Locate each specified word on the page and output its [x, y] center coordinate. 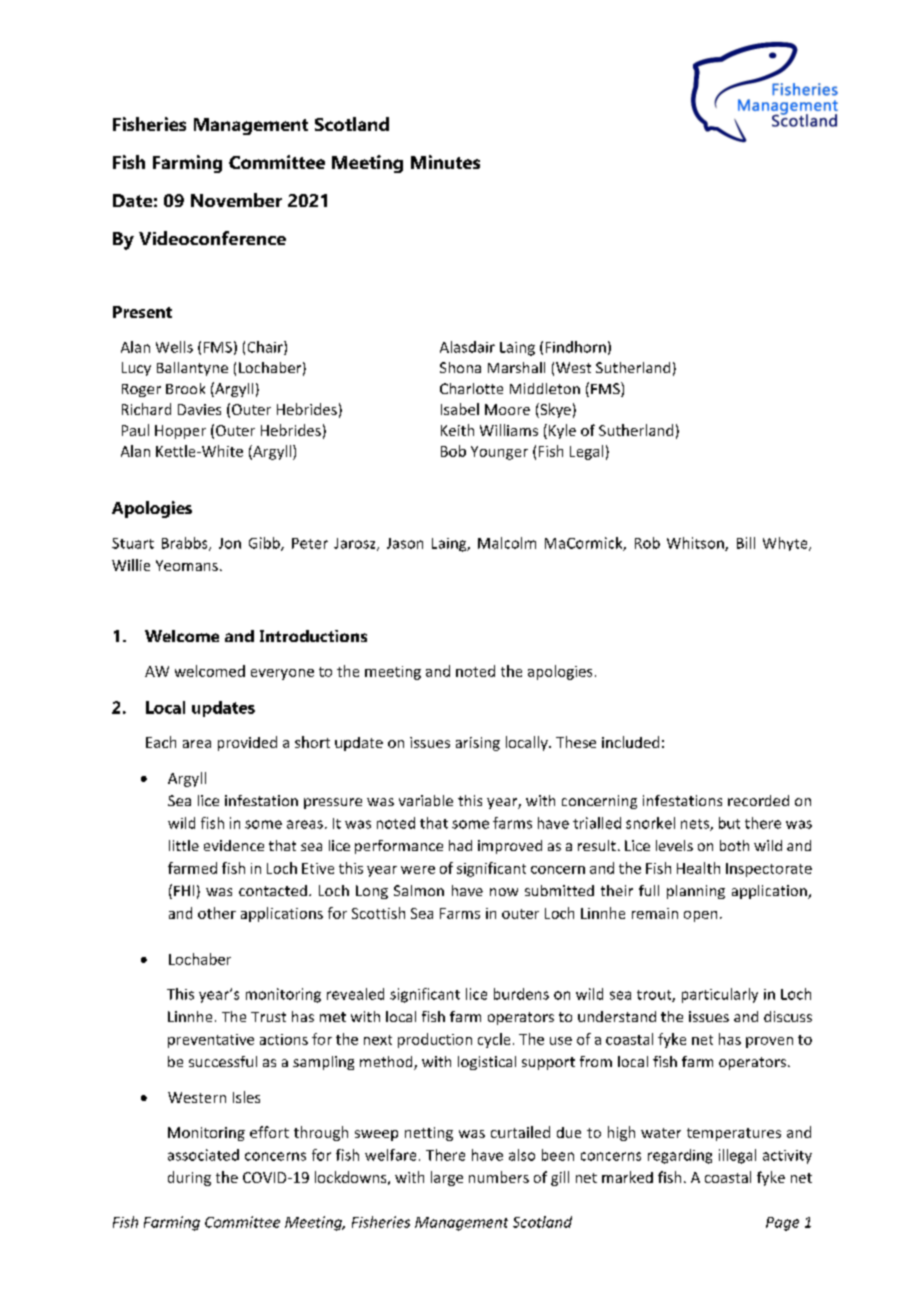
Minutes [445, 162]
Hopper [180, 432]
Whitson [696, 544]
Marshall [516, 367]
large [447, 1178]
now [504, 892]
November [236, 200]
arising [478, 744]
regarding [680, 1156]
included [630, 742]
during [189, 1178]
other [217, 913]
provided [247, 743]
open [700, 916]
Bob [453, 451]
